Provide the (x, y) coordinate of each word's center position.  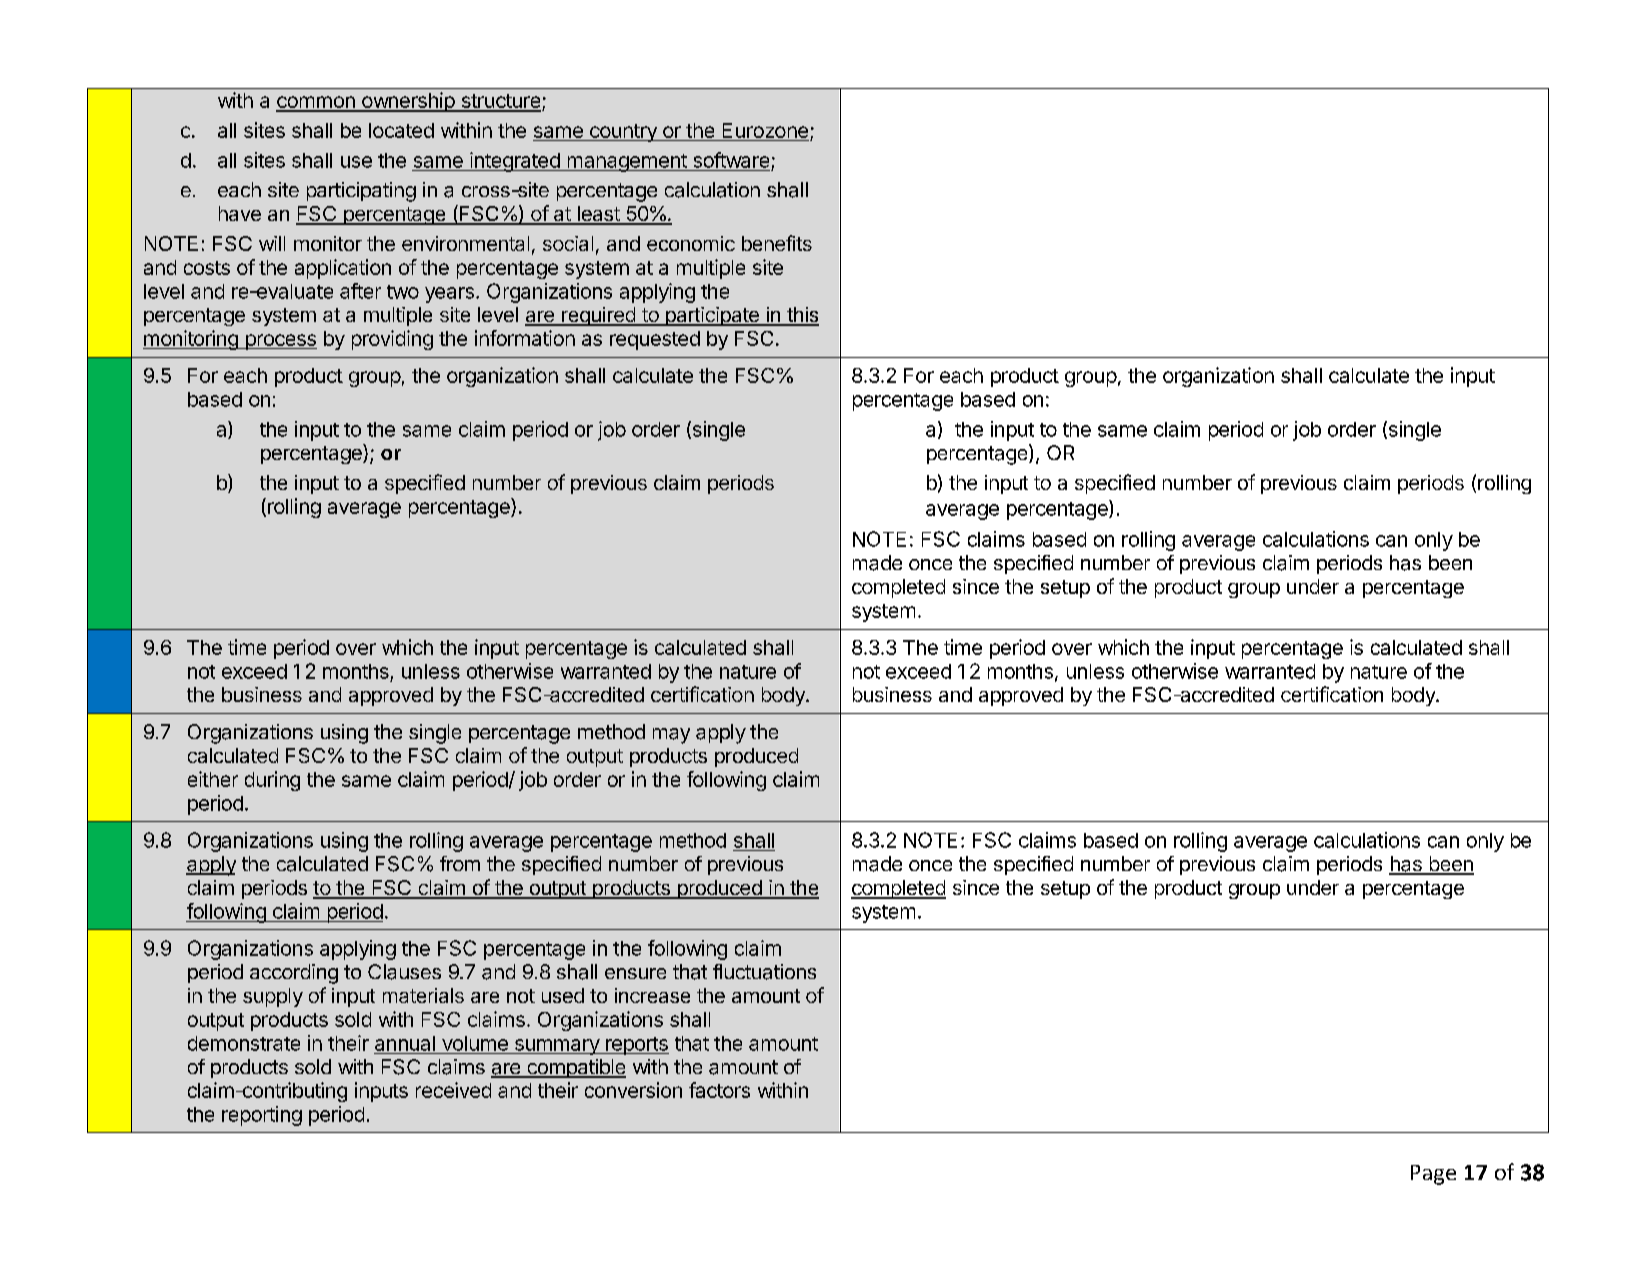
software (731, 160)
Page (1433, 1175)
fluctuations (764, 972)
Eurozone (764, 132)
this (802, 316)
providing (392, 340)
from (460, 863)
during (272, 781)
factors (719, 1090)
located (401, 130)
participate (712, 316)
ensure (635, 973)
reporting (262, 1116)
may (671, 736)
